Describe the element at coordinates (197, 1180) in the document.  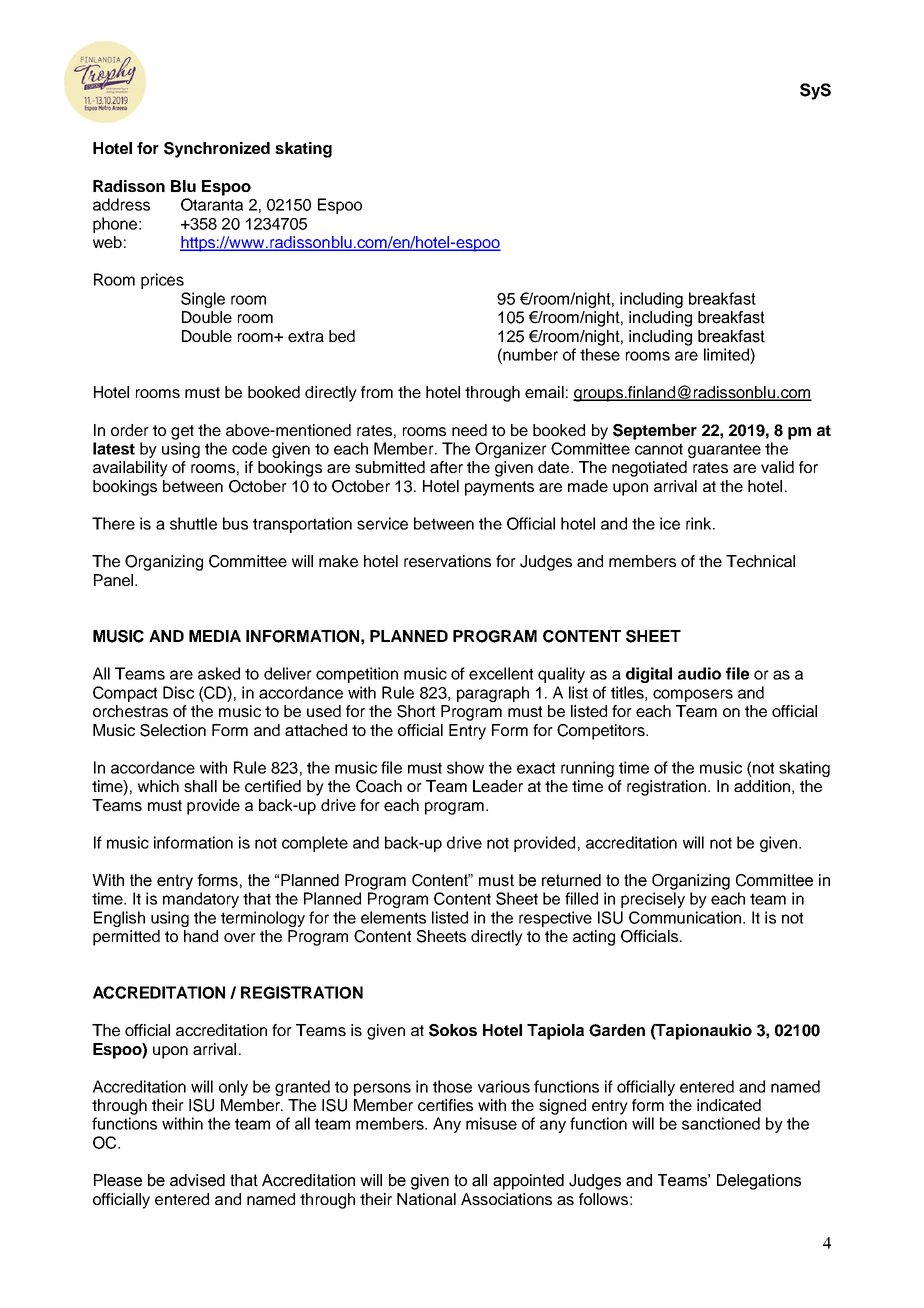
I see `advised` at that location.
